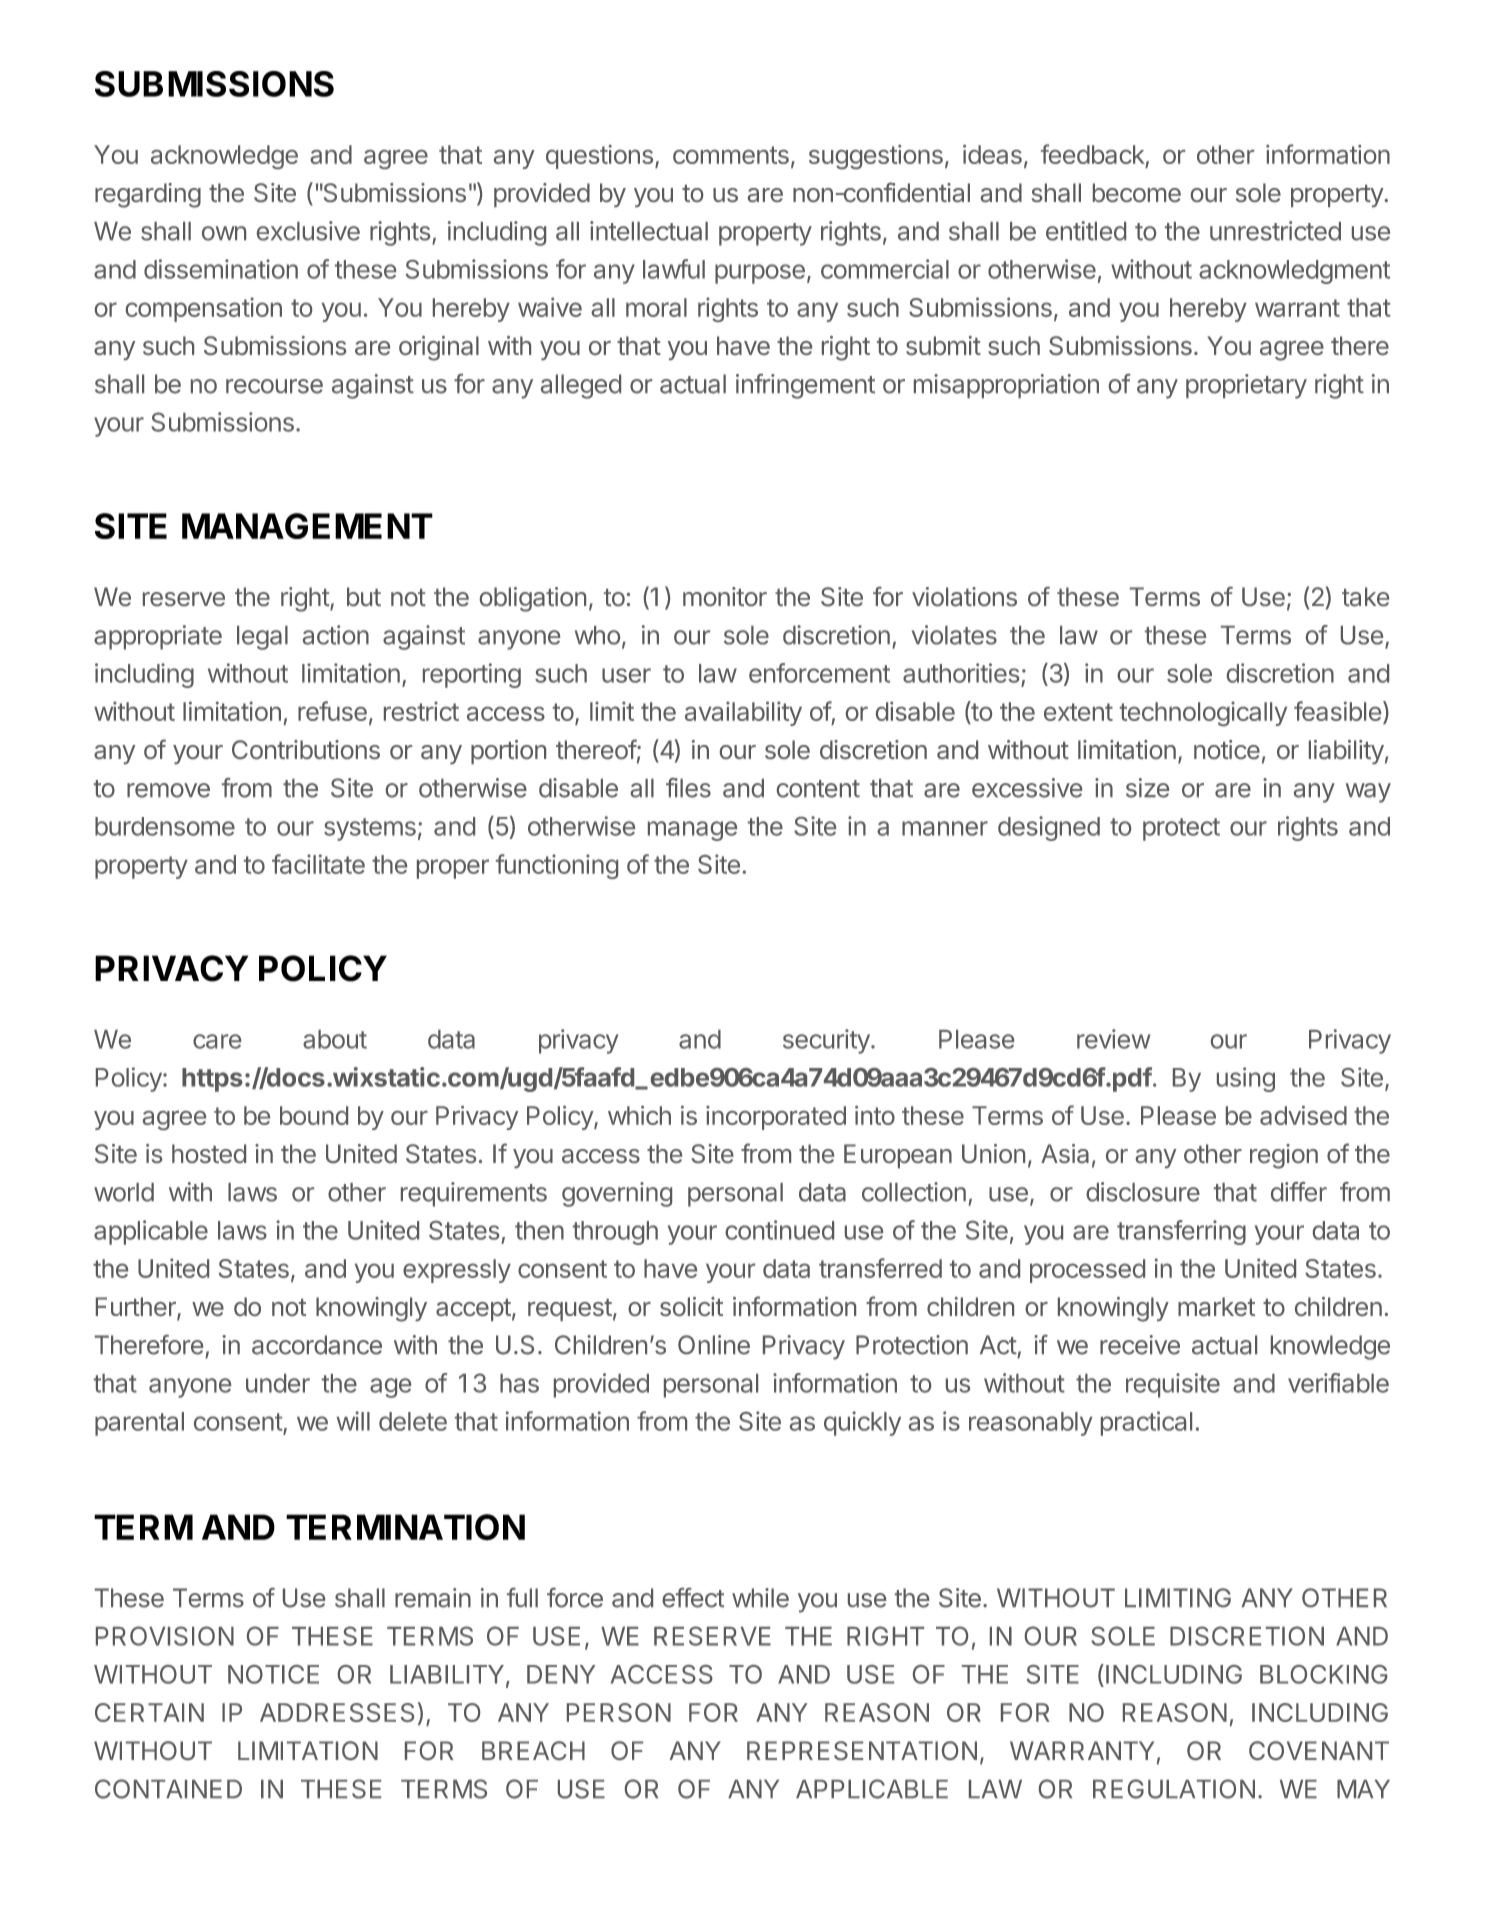 Image resolution: width=1485 pixels, height=1922 pixels. What do you see at coordinates (1365, 597) in the screenshot?
I see `take` at bounding box center [1365, 597].
